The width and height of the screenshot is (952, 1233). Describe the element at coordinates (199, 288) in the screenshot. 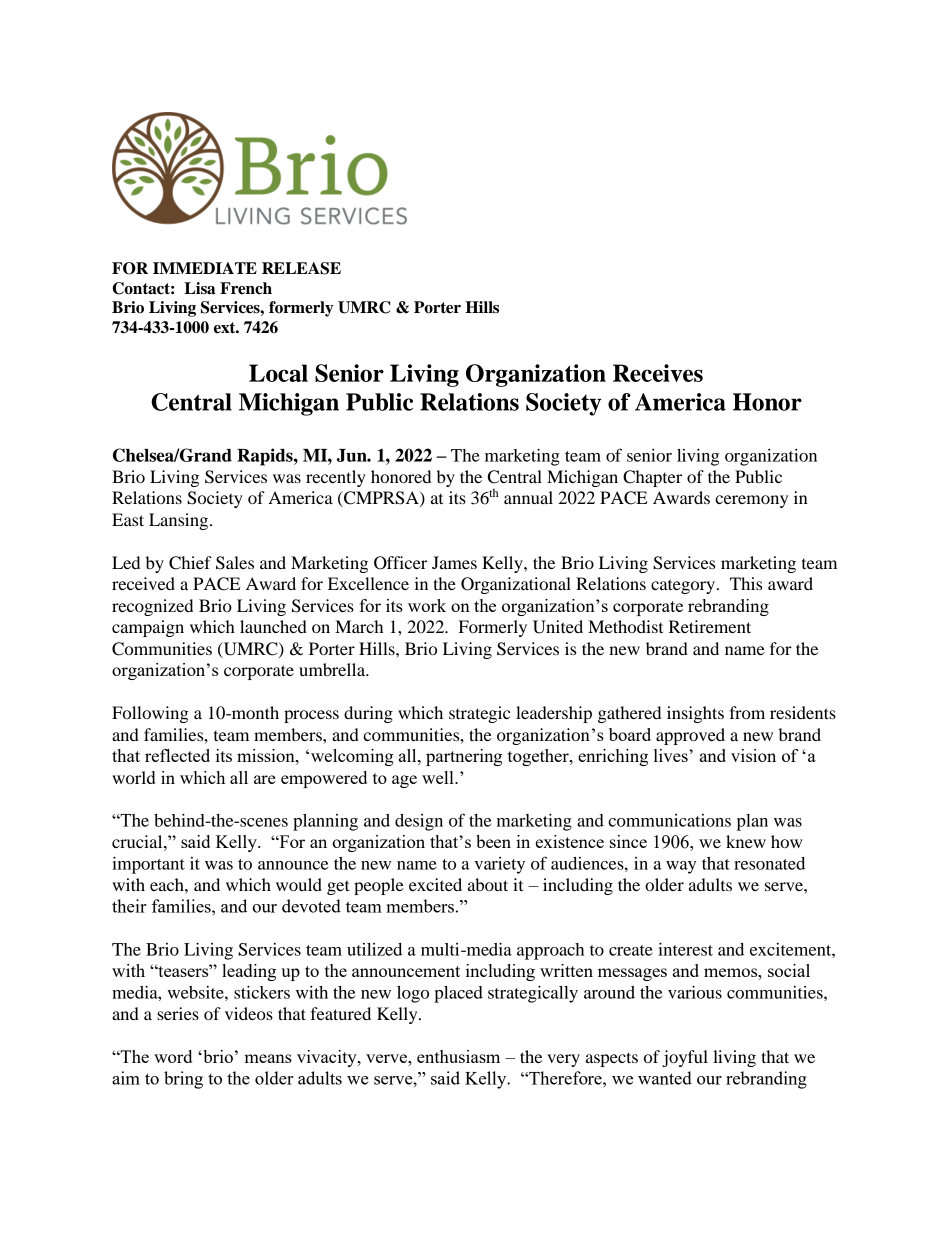

I see `Lisa` at that location.
